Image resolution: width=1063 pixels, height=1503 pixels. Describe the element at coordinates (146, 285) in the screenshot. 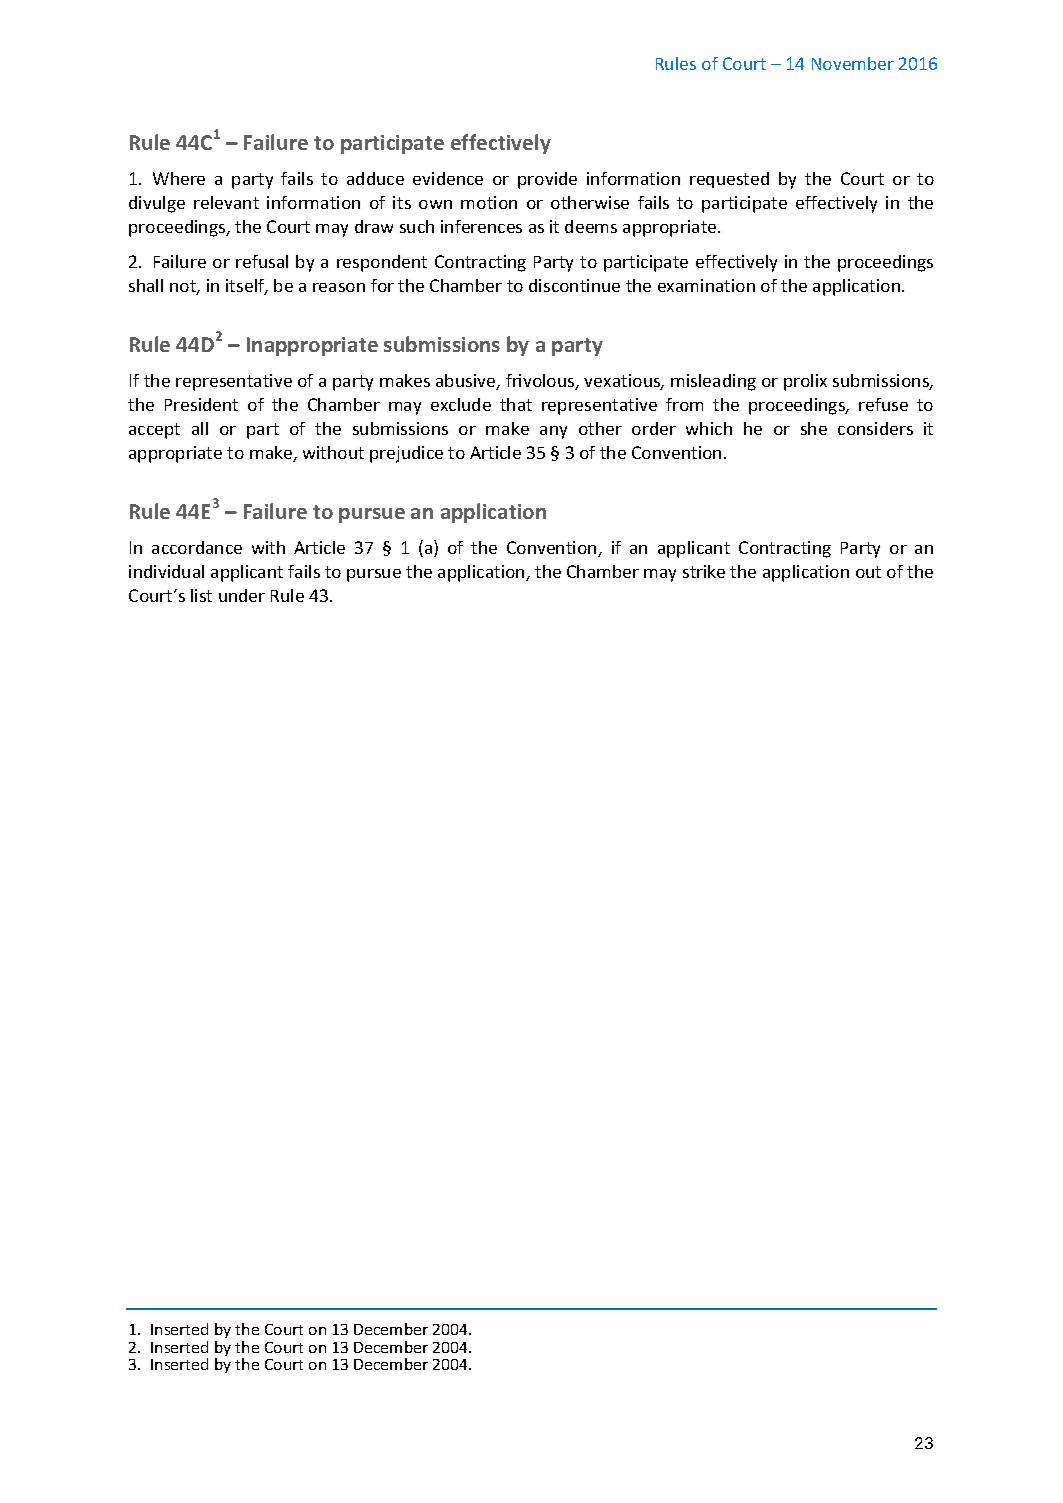

I see `shall` at that location.
